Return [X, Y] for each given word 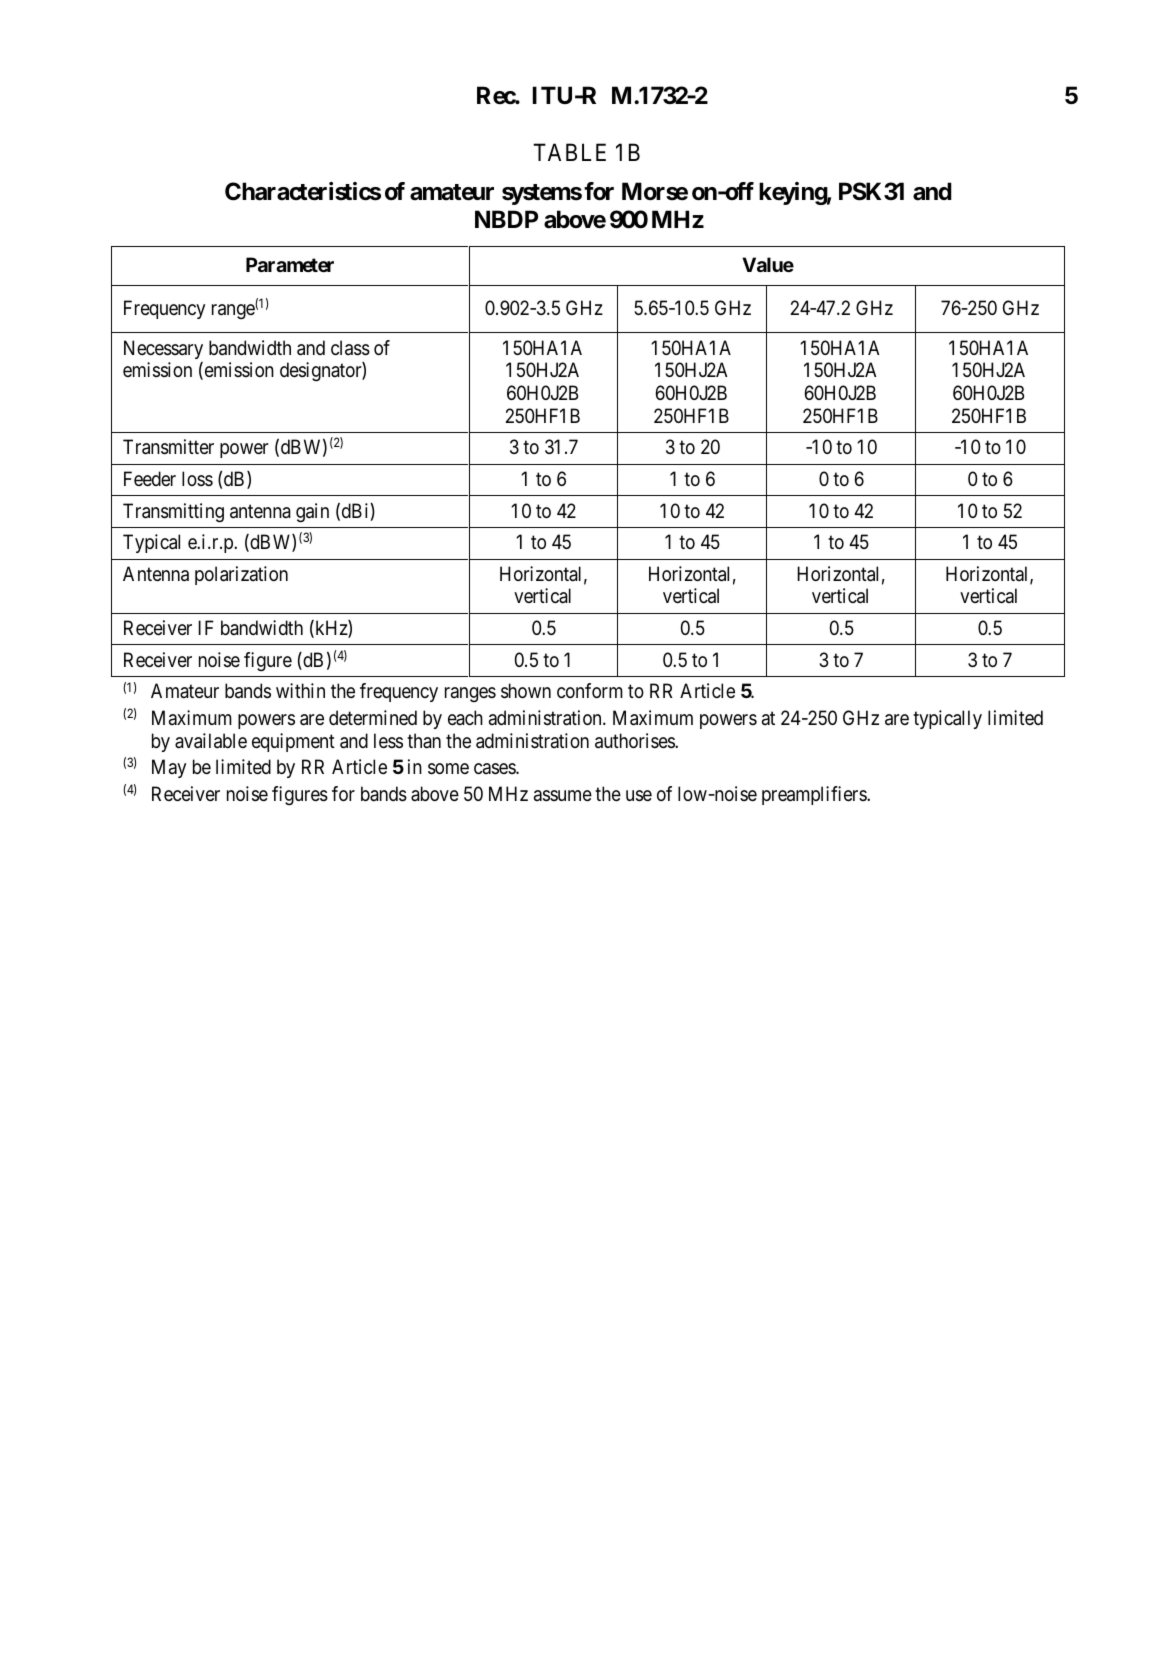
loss [197, 478]
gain [312, 513]
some [448, 769]
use [639, 796]
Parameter [290, 264]
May [169, 768]
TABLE [569, 152]
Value [768, 264]
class [350, 348]
